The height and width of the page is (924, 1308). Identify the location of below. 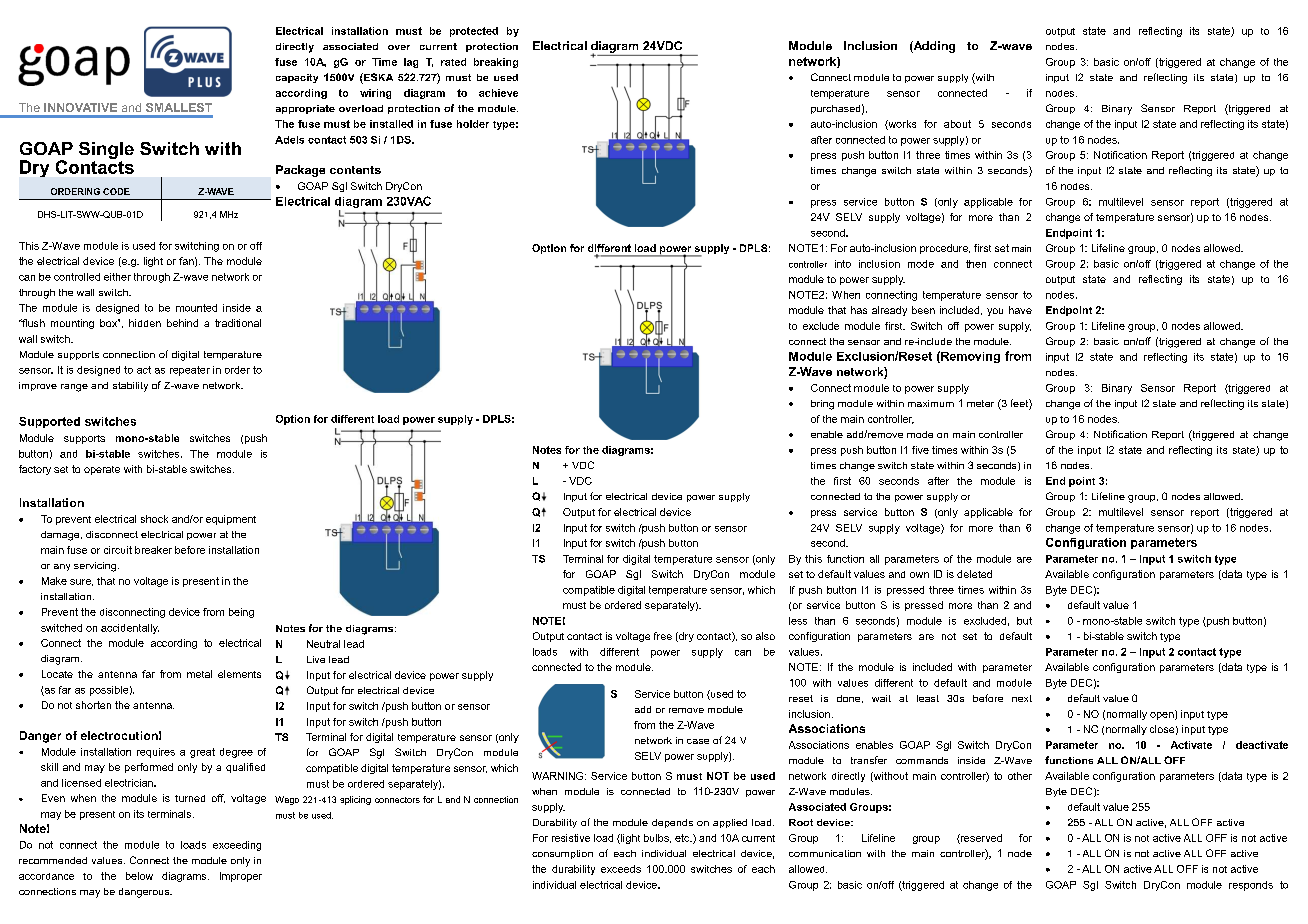
(139, 876).
